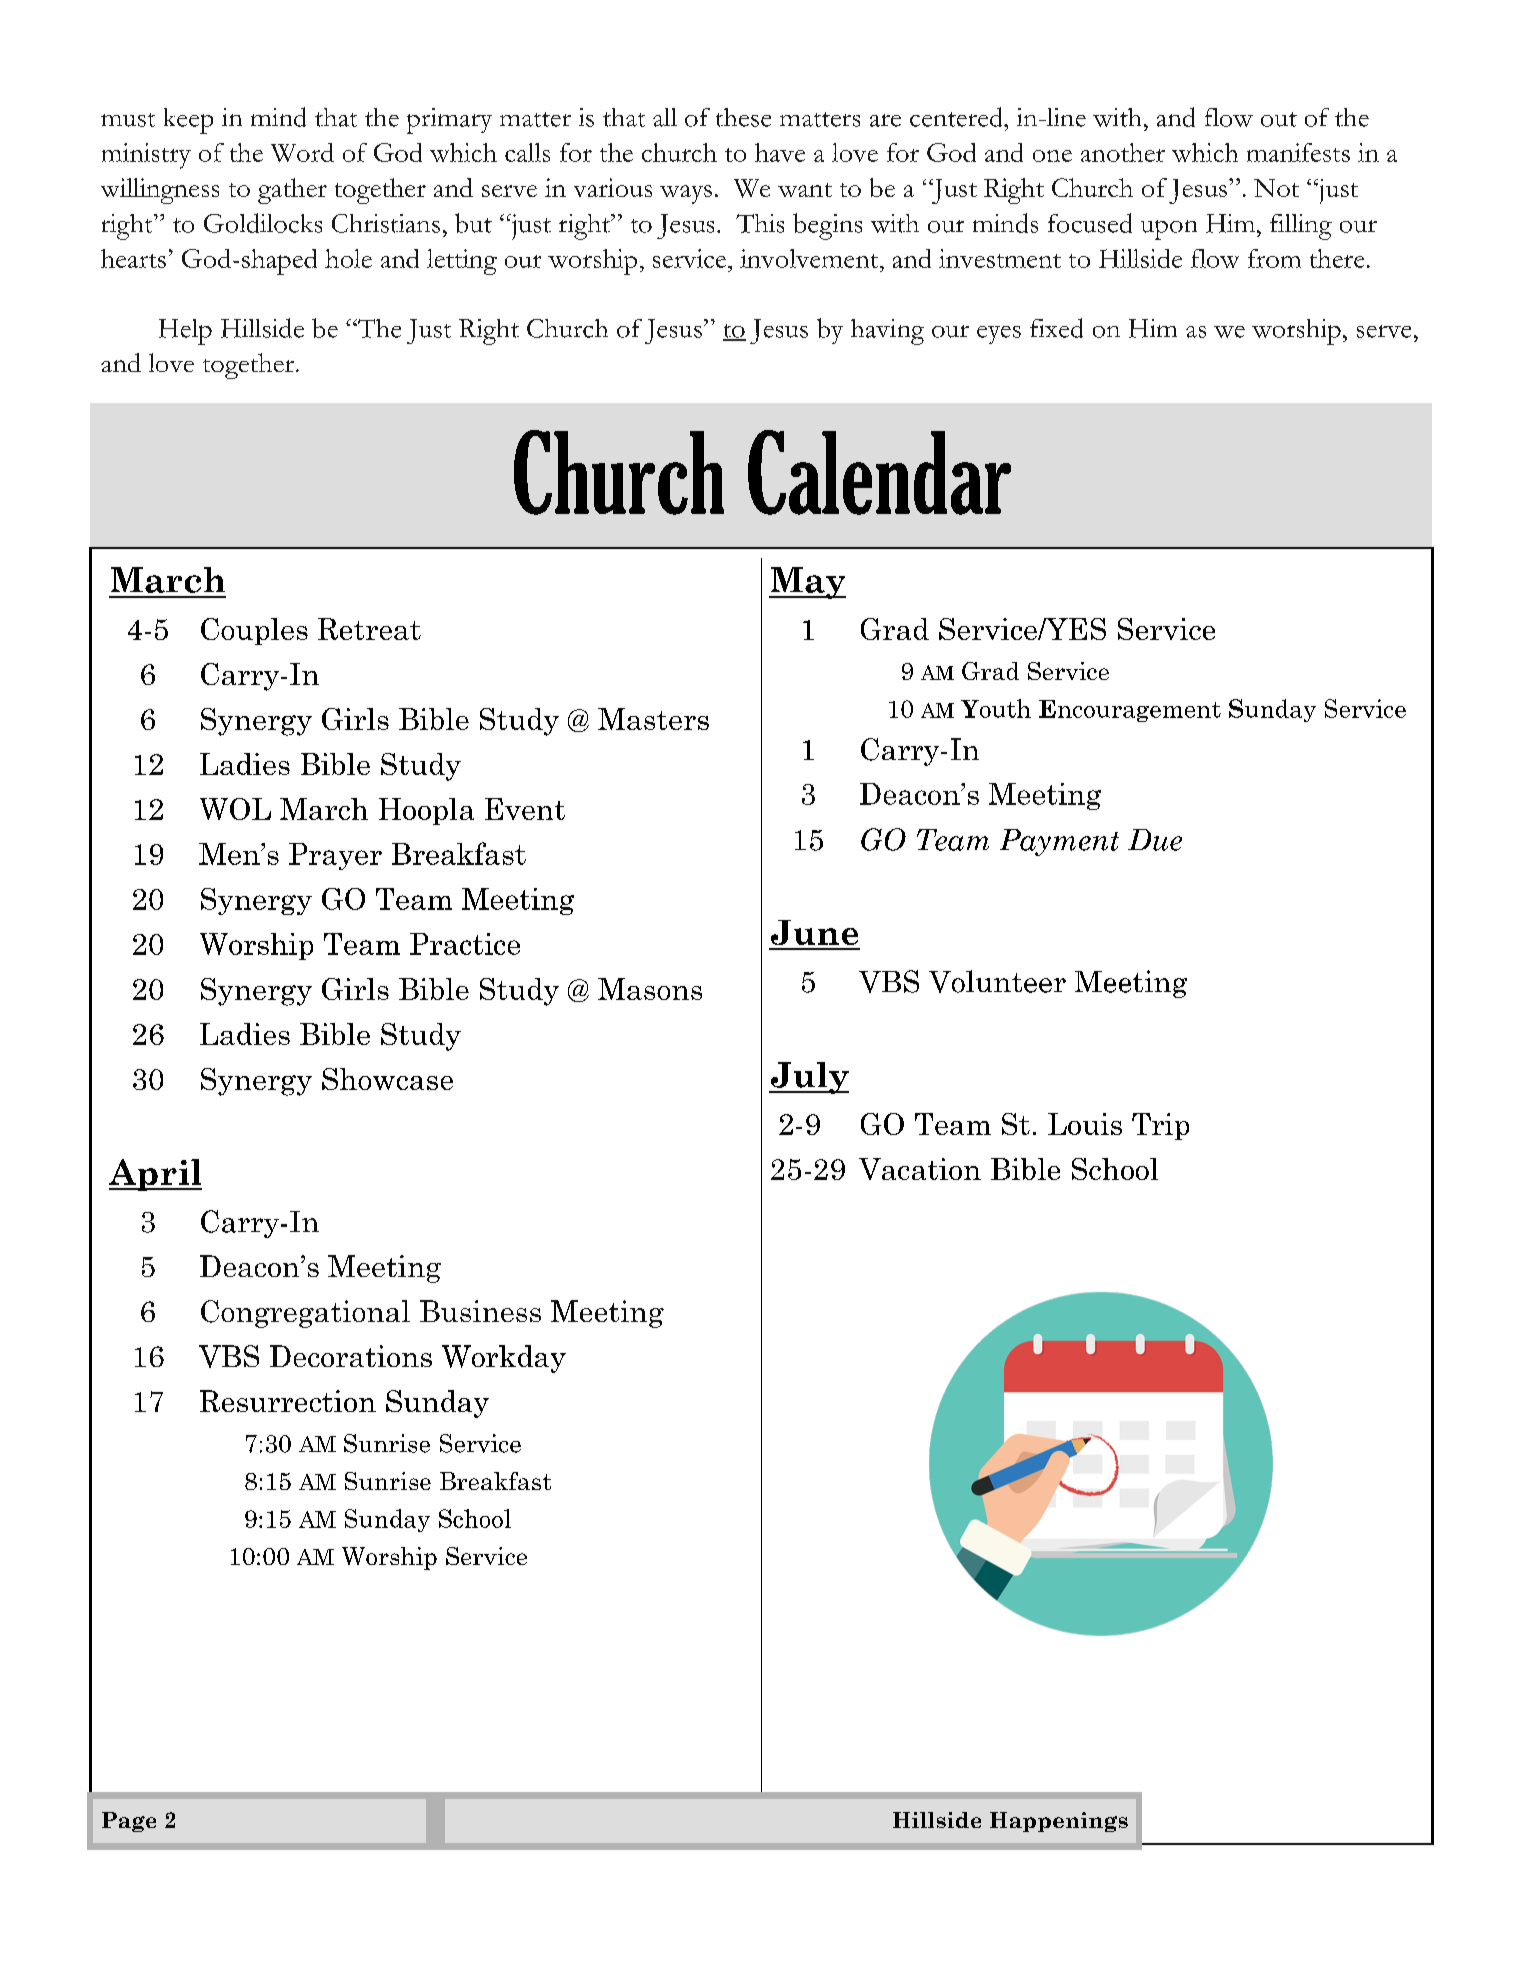 This page has width=1521, height=1968. I want to click on have, so click(780, 152).
